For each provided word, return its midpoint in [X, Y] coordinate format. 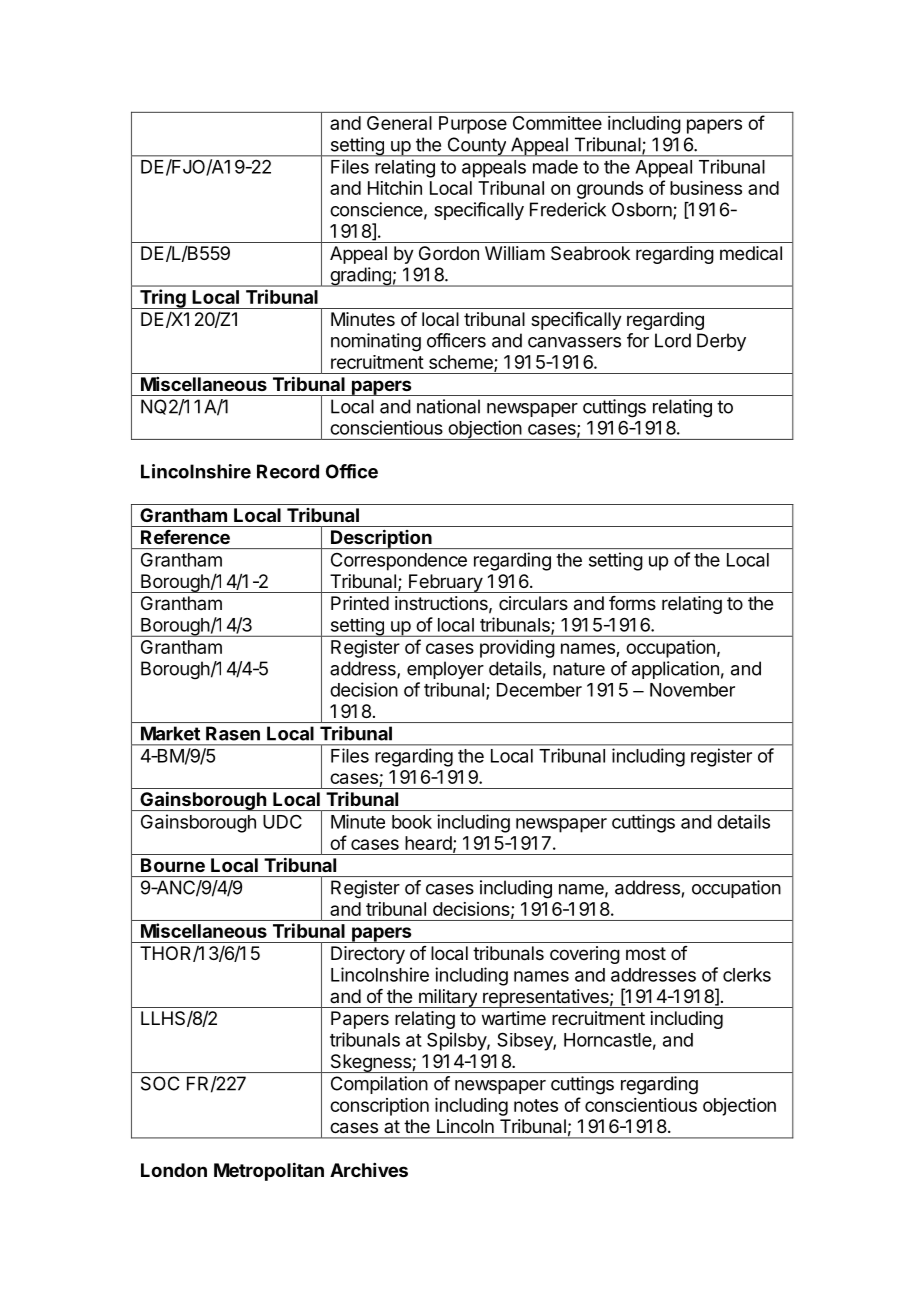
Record [288, 471]
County [476, 147]
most [646, 953]
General [399, 123]
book [412, 822]
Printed [360, 603]
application [675, 670]
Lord [673, 340]
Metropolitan [269, 1171]
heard [428, 843]
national [448, 406]
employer [445, 670]
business [706, 188]
